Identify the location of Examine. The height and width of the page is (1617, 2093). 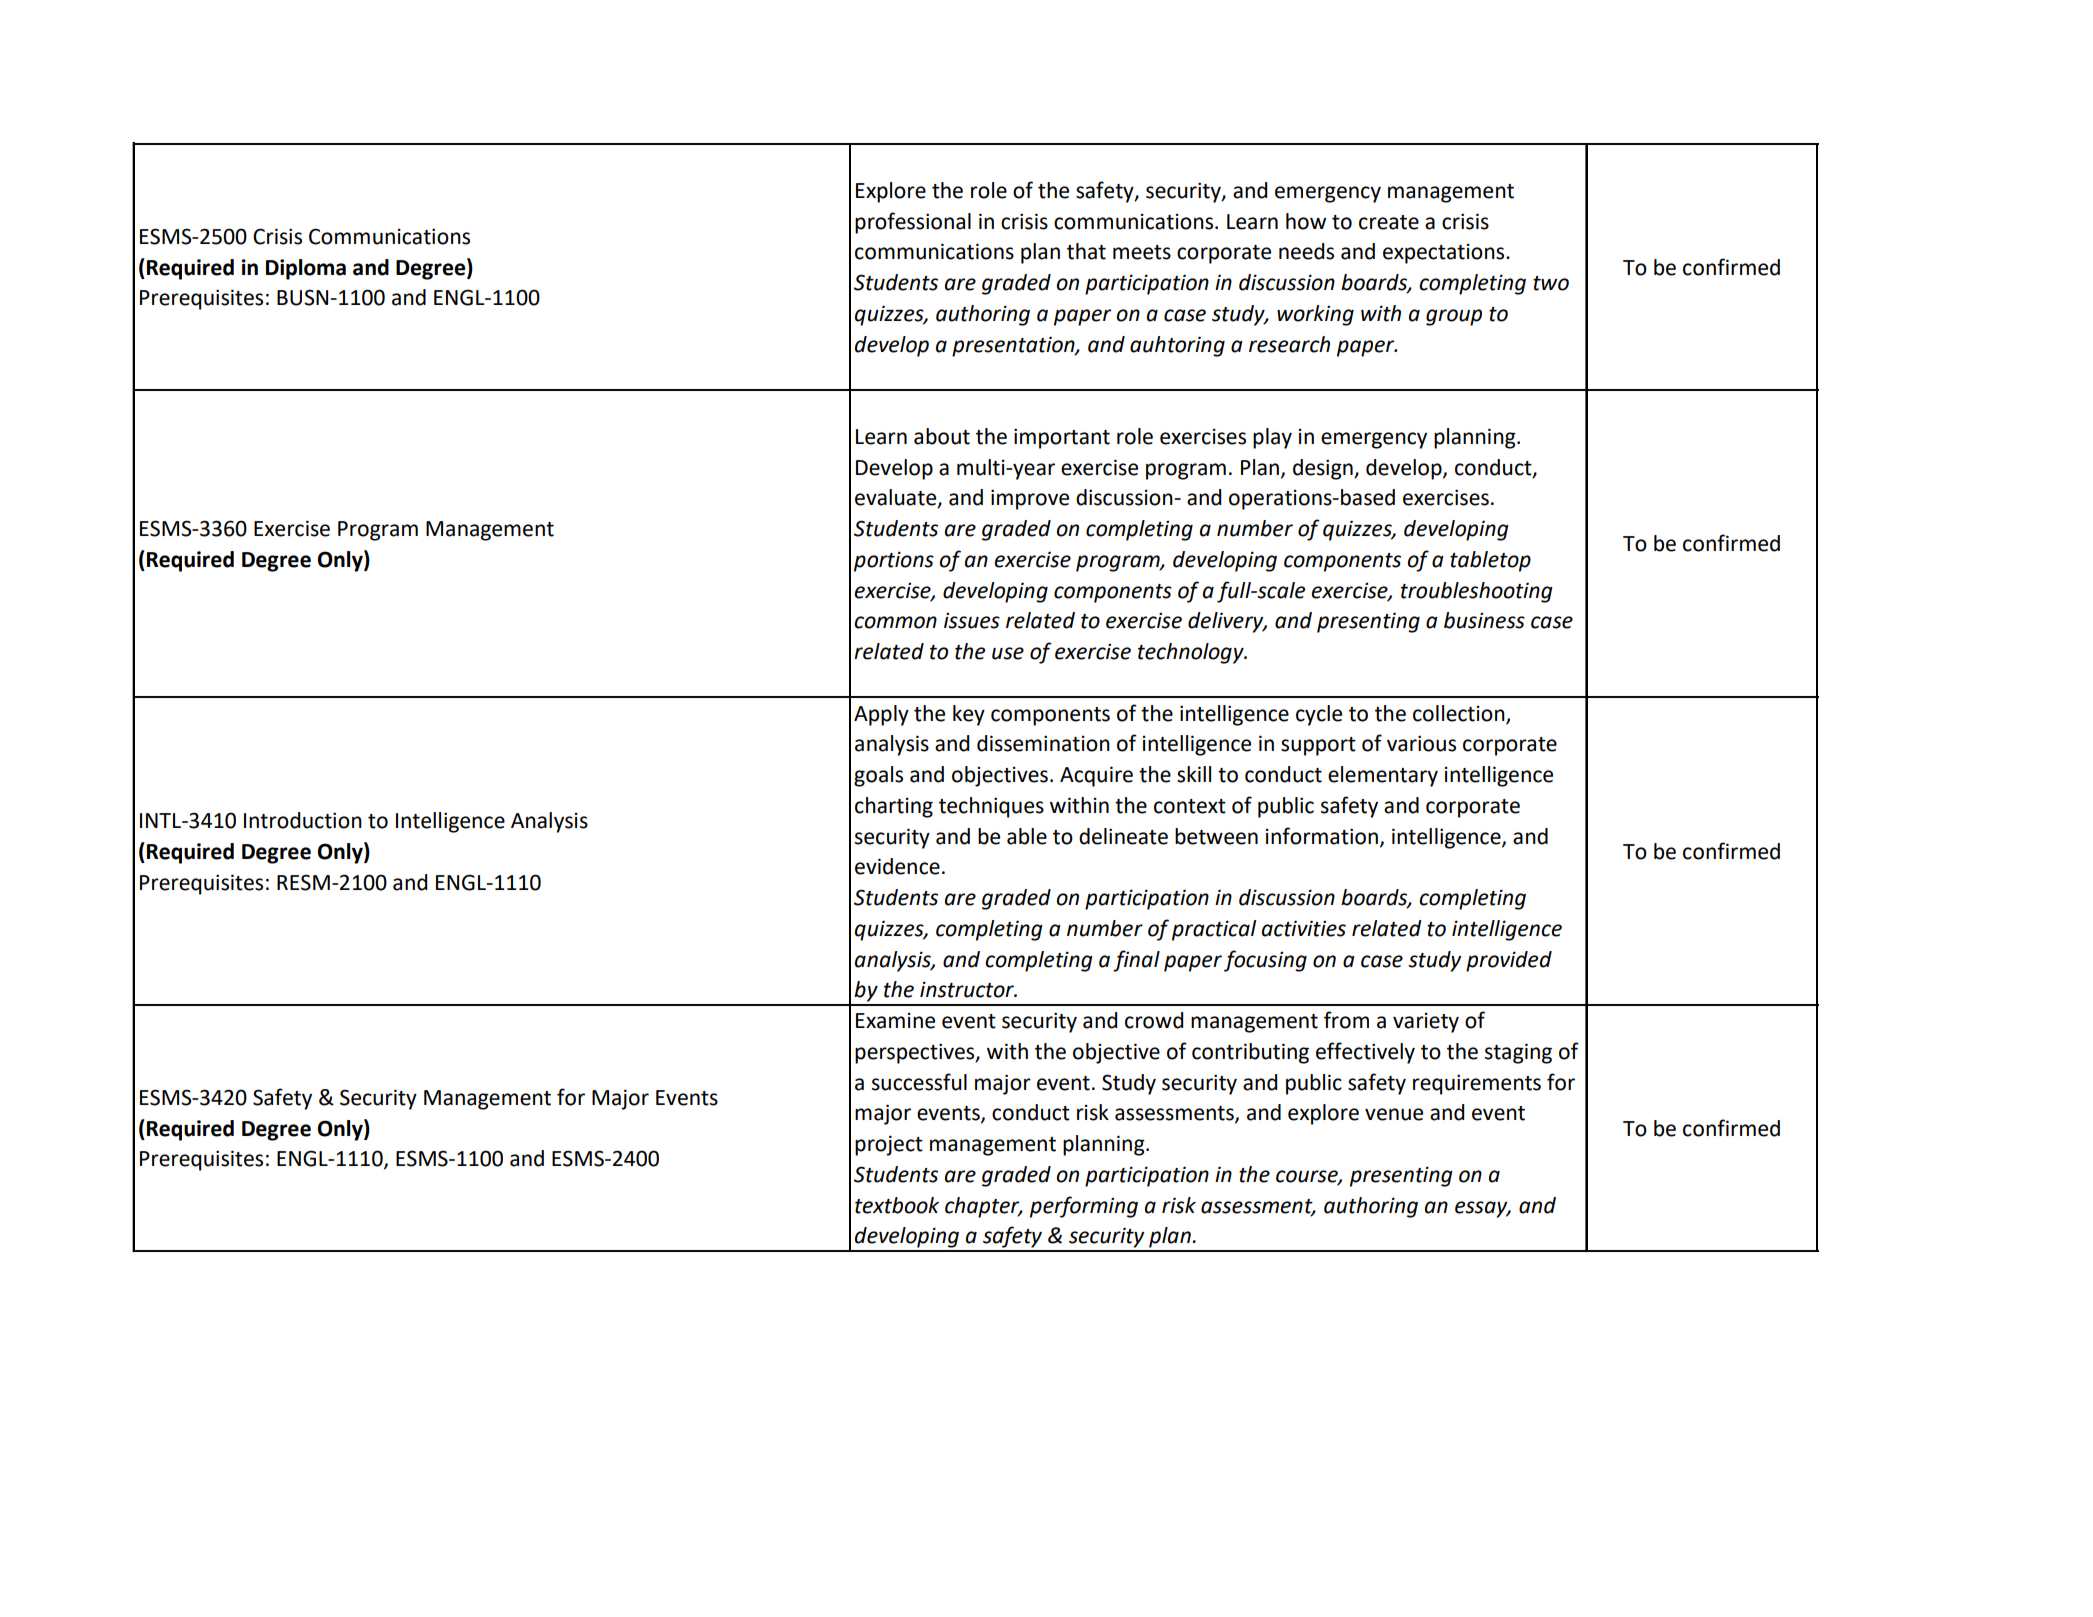
(895, 1021).
